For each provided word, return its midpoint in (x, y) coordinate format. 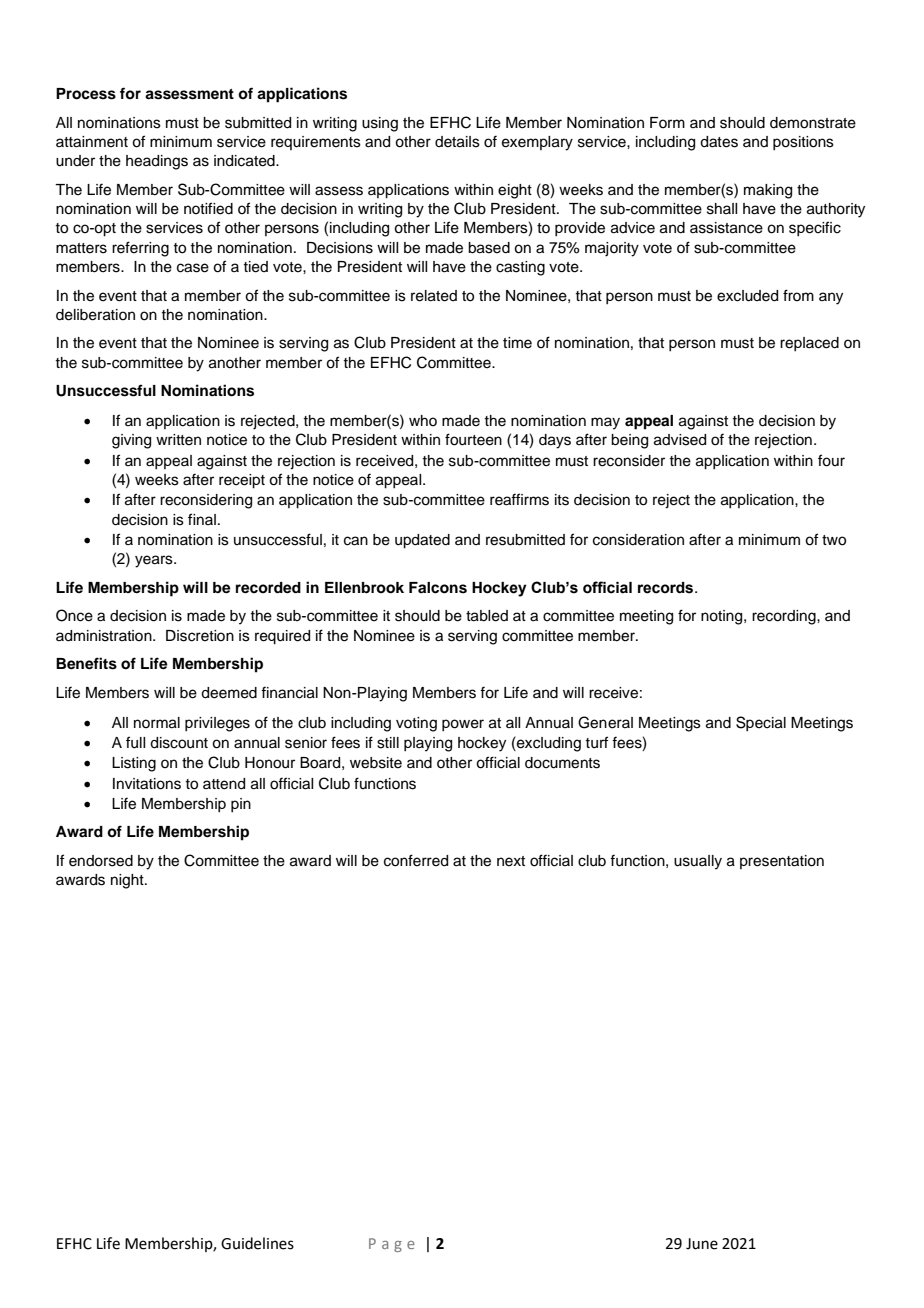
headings (157, 162)
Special (761, 723)
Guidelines (257, 1243)
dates (719, 142)
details (457, 142)
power (463, 725)
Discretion (200, 636)
